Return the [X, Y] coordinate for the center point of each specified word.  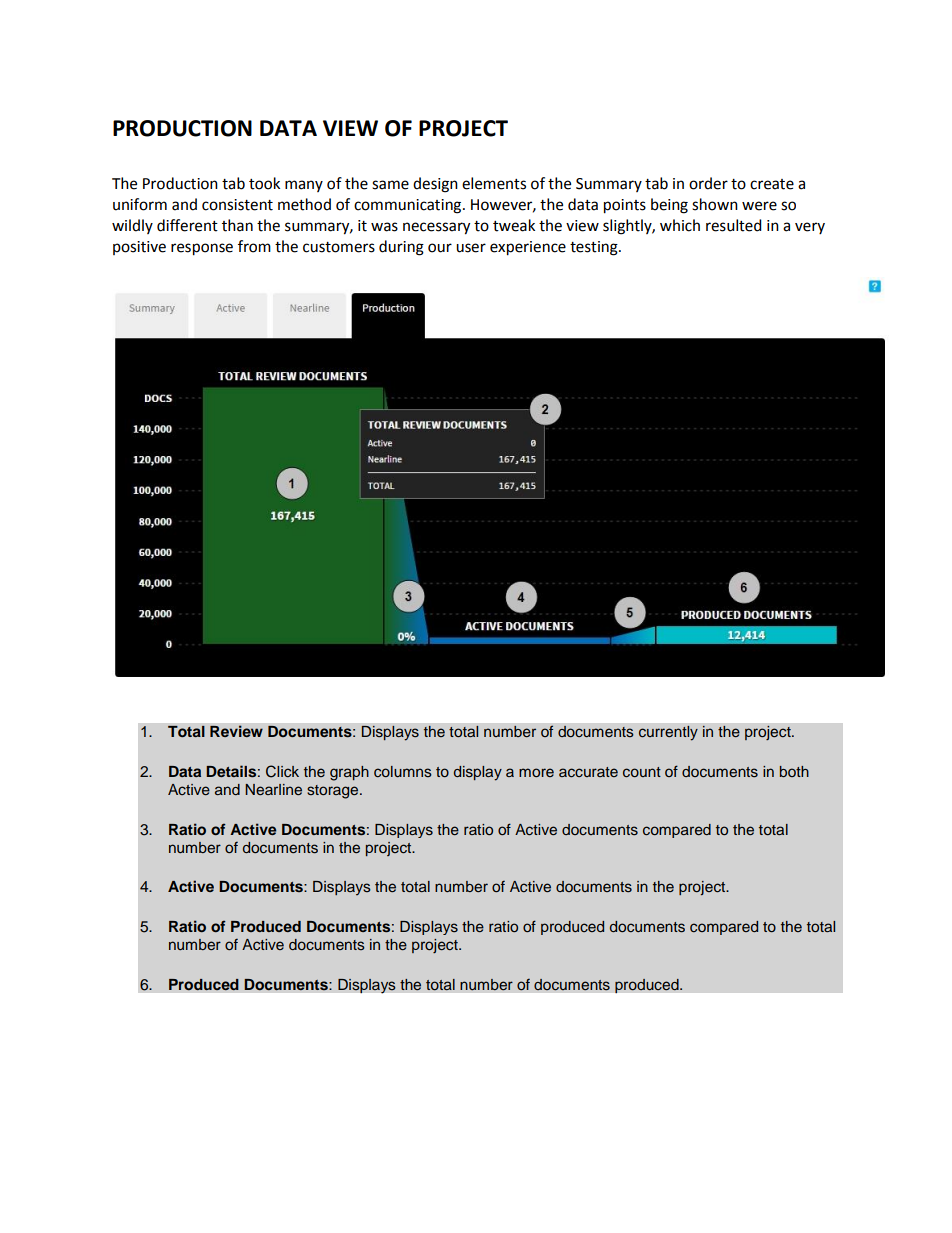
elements [494, 183]
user [471, 248]
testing [595, 248]
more [536, 772]
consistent [237, 205]
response [202, 249]
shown [715, 204]
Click [282, 771]
